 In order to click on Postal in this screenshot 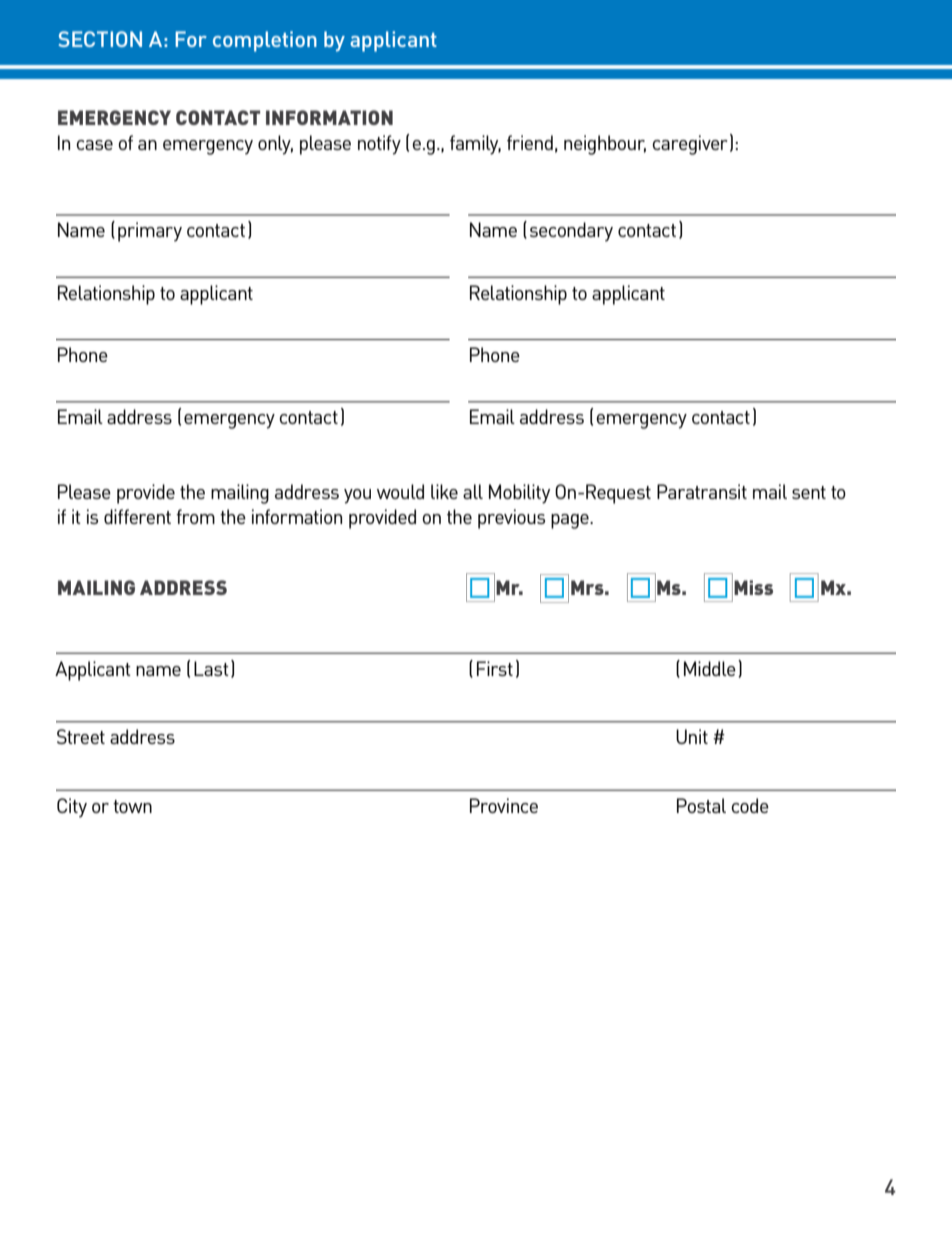, I will do `click(701, 805)`.
